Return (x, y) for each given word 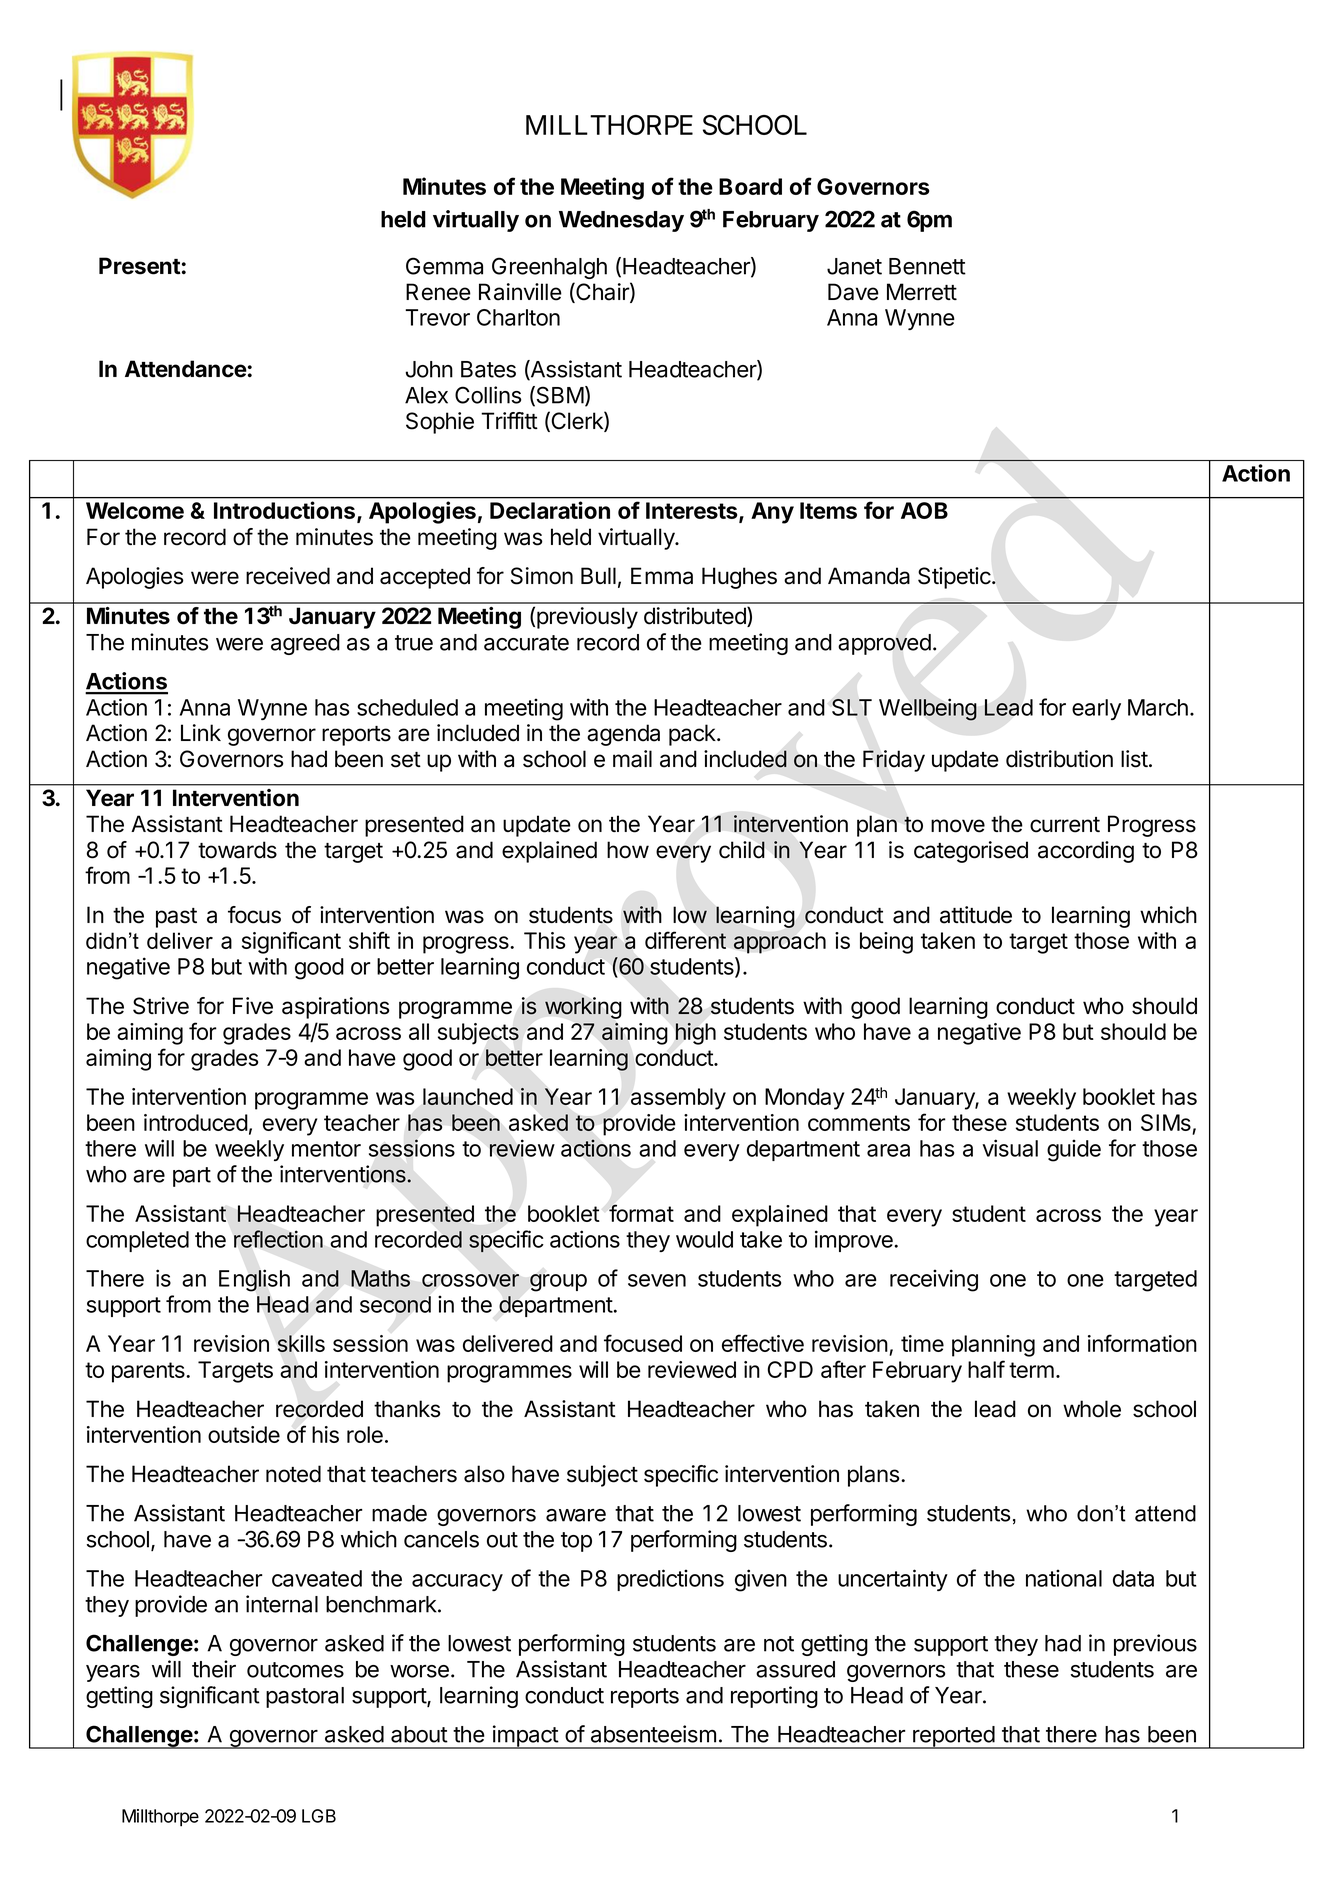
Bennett (927, 266)
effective (763, 1343)
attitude (976, 915)
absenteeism (653, 1734)
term (1031, 1370)
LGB (319, 1816)
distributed (696, 617)
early (1096, 709)
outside (244, 1434)
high (695, 1034)
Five (253, 1006)
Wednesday (621, 221)
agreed (305, 644)
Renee (438, 292)
